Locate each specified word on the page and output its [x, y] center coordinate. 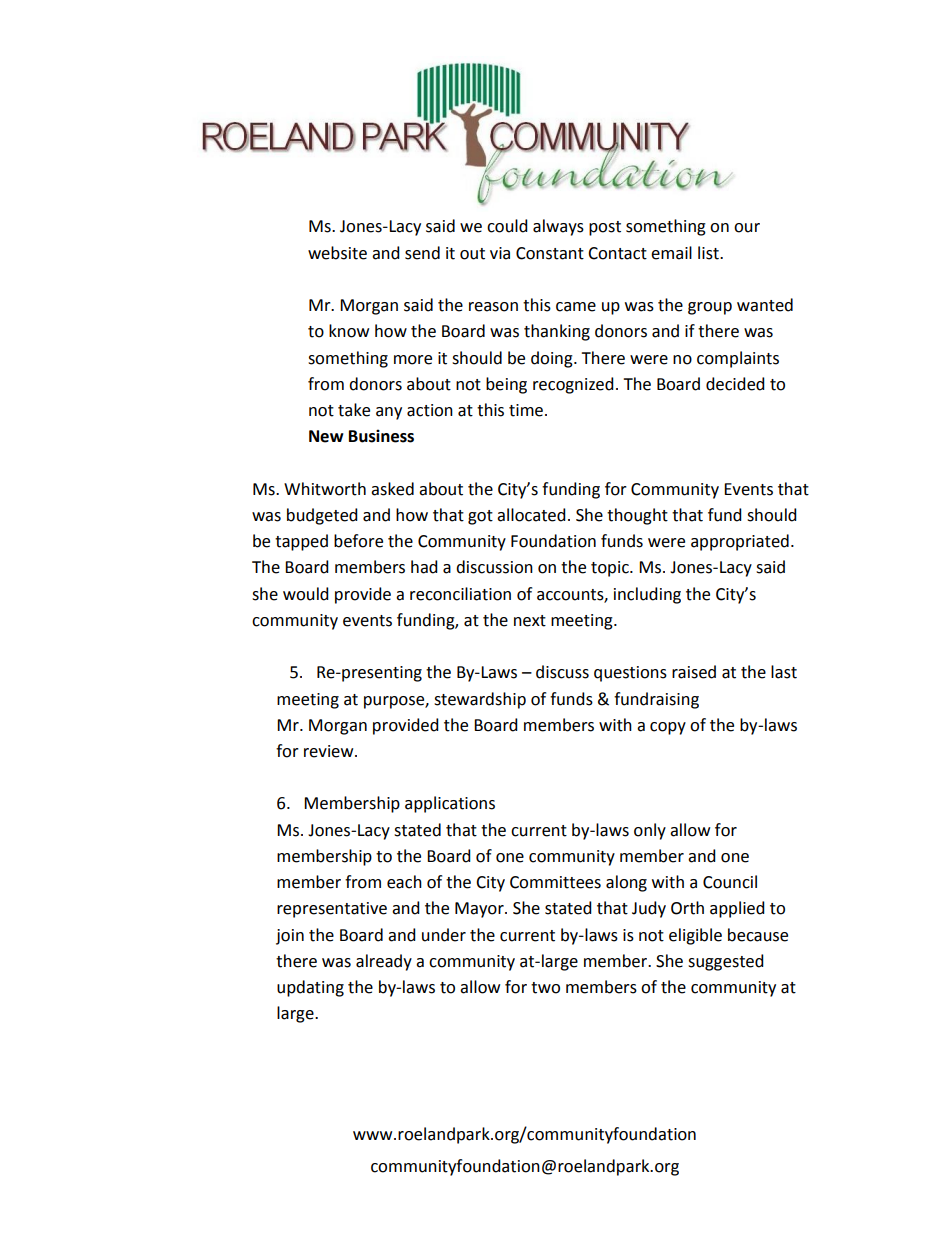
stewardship [480, 700]
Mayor [480, 910]
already [384, 962]
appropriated [740, 542]
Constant [550, 253]
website [337, 253]
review [330, 751]
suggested [726, 962]
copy [668, 728]
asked [392, 489]
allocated [531, 515]
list [709, 253]
